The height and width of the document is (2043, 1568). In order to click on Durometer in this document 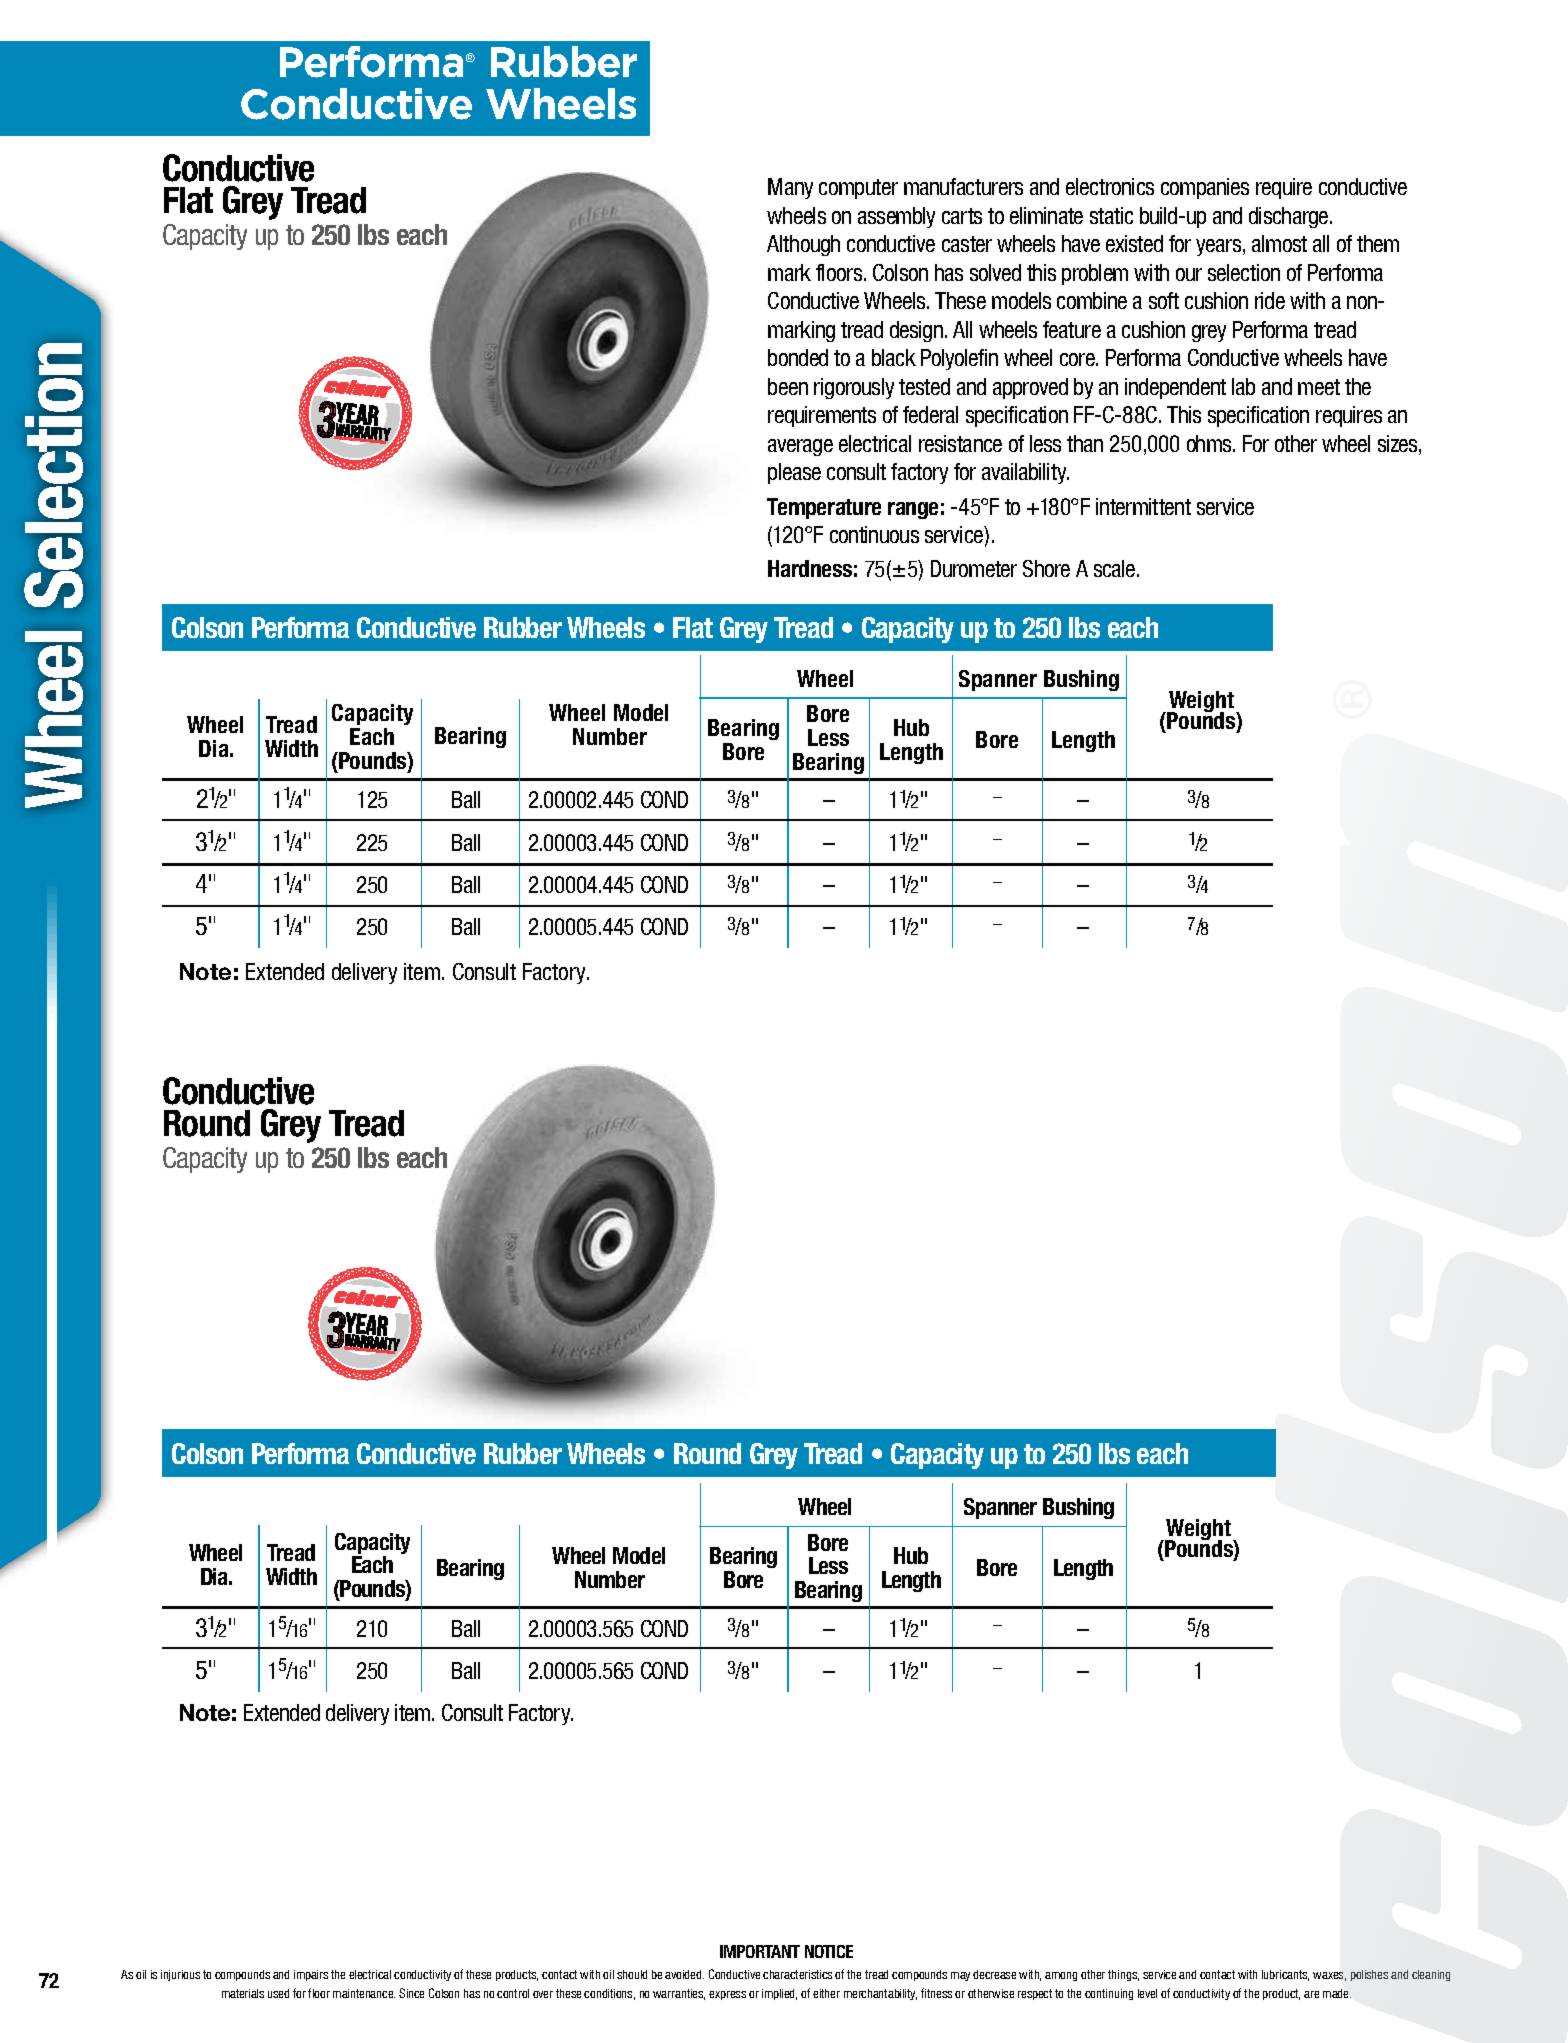, I will do `click(974, 568)`.
